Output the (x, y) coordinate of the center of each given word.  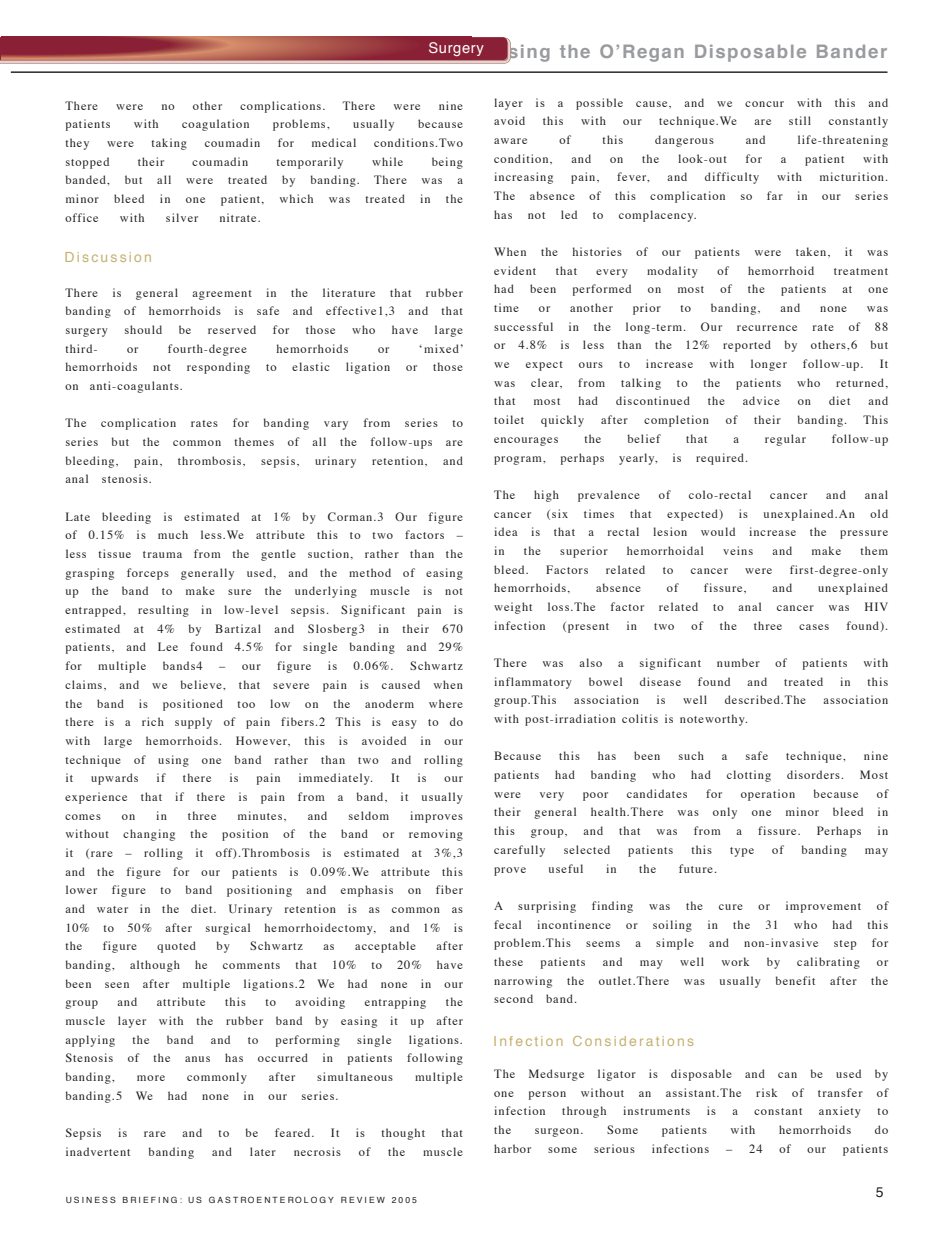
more (151, 1078)
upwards (114, 779)
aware (510, 141)
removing (436, 835)
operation (768, 795)
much (173, 534)
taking (169, 144)
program (519, 460)
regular (785, 440)
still (800, 120)
